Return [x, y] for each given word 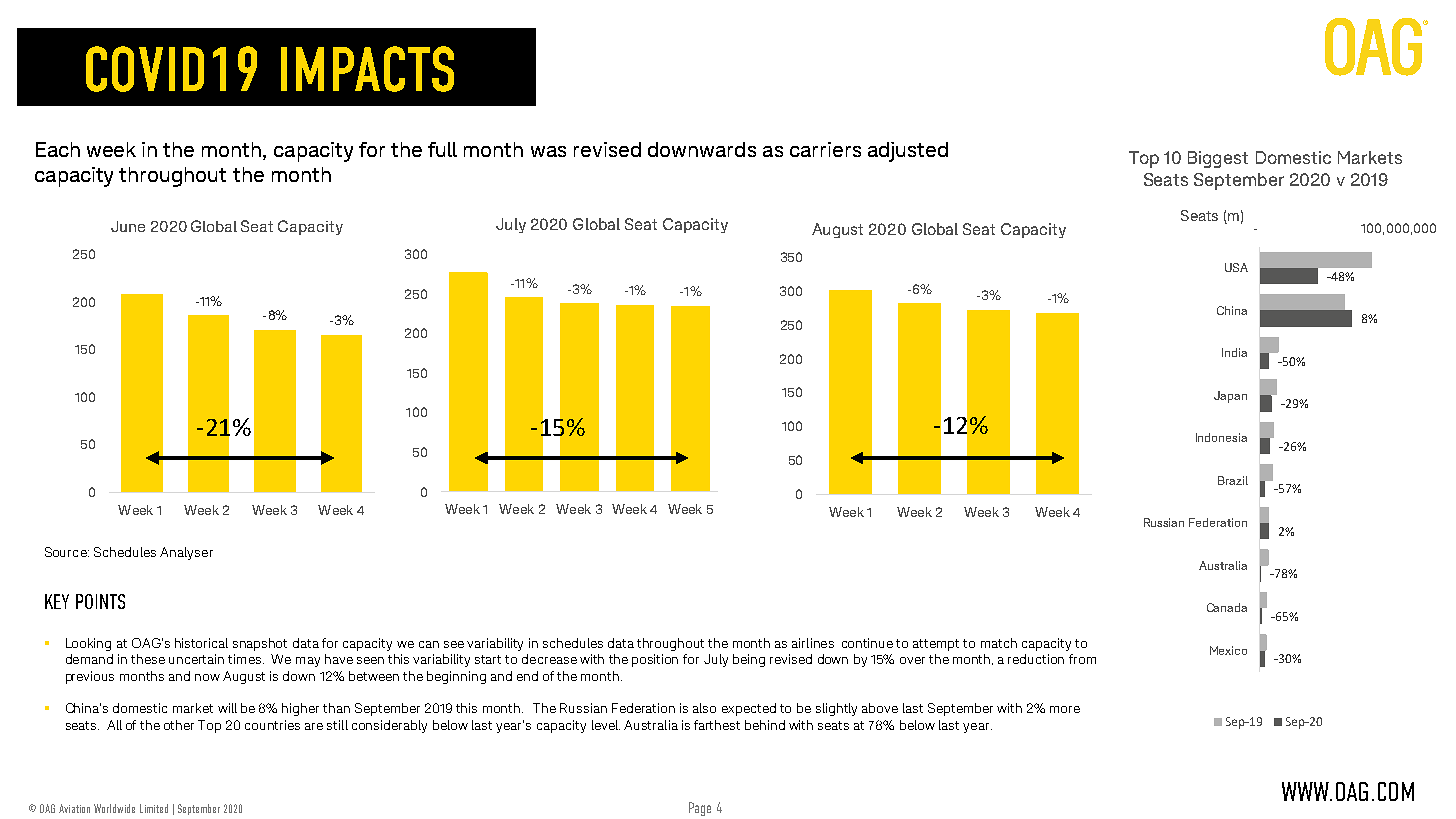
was [548, 151]
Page [700, 809]
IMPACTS [367, 69]
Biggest [1218, 159]
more [1065, 709]
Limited [154, 808]
